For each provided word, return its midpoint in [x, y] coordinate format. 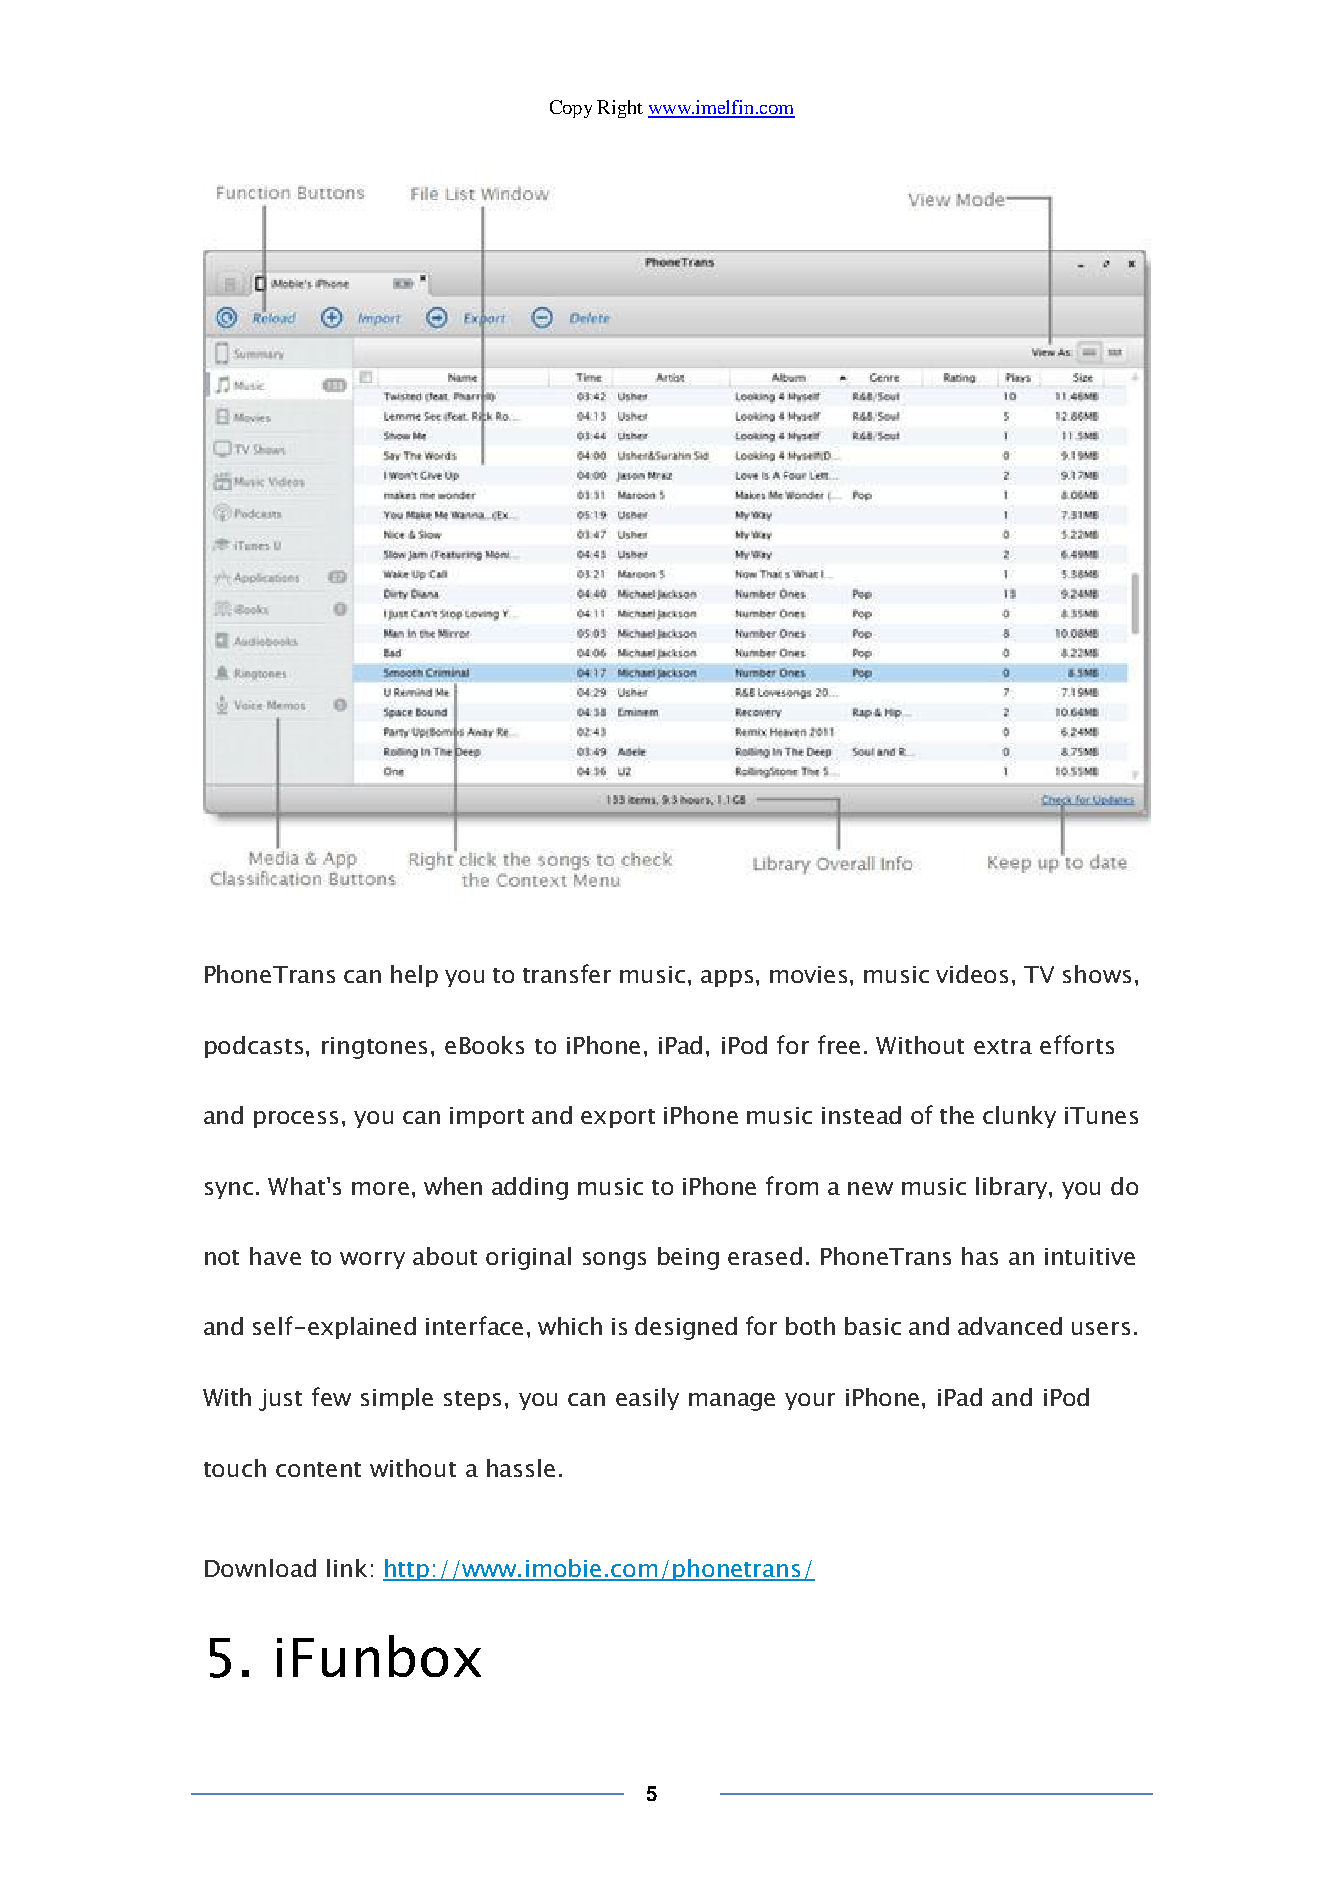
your [810, 1401]
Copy [571, 109]
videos [972, 974]
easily [647, 1399]
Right [620, 109]
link [347, 1568]
